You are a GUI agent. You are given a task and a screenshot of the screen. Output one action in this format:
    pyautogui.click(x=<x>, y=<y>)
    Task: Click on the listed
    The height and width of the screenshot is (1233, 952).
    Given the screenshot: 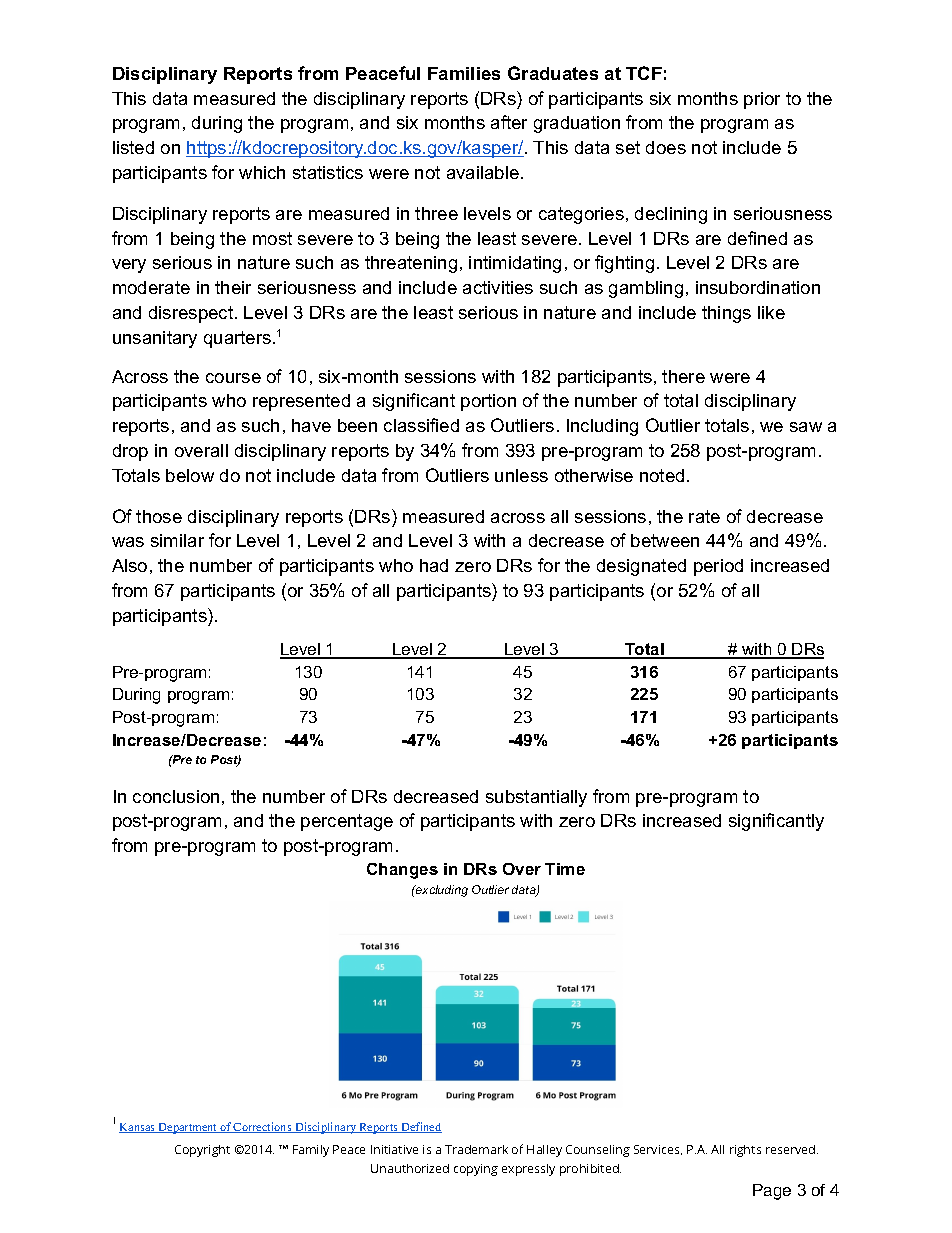 What is the action you would take?
    pyautogui.click(x=133, y=147)
